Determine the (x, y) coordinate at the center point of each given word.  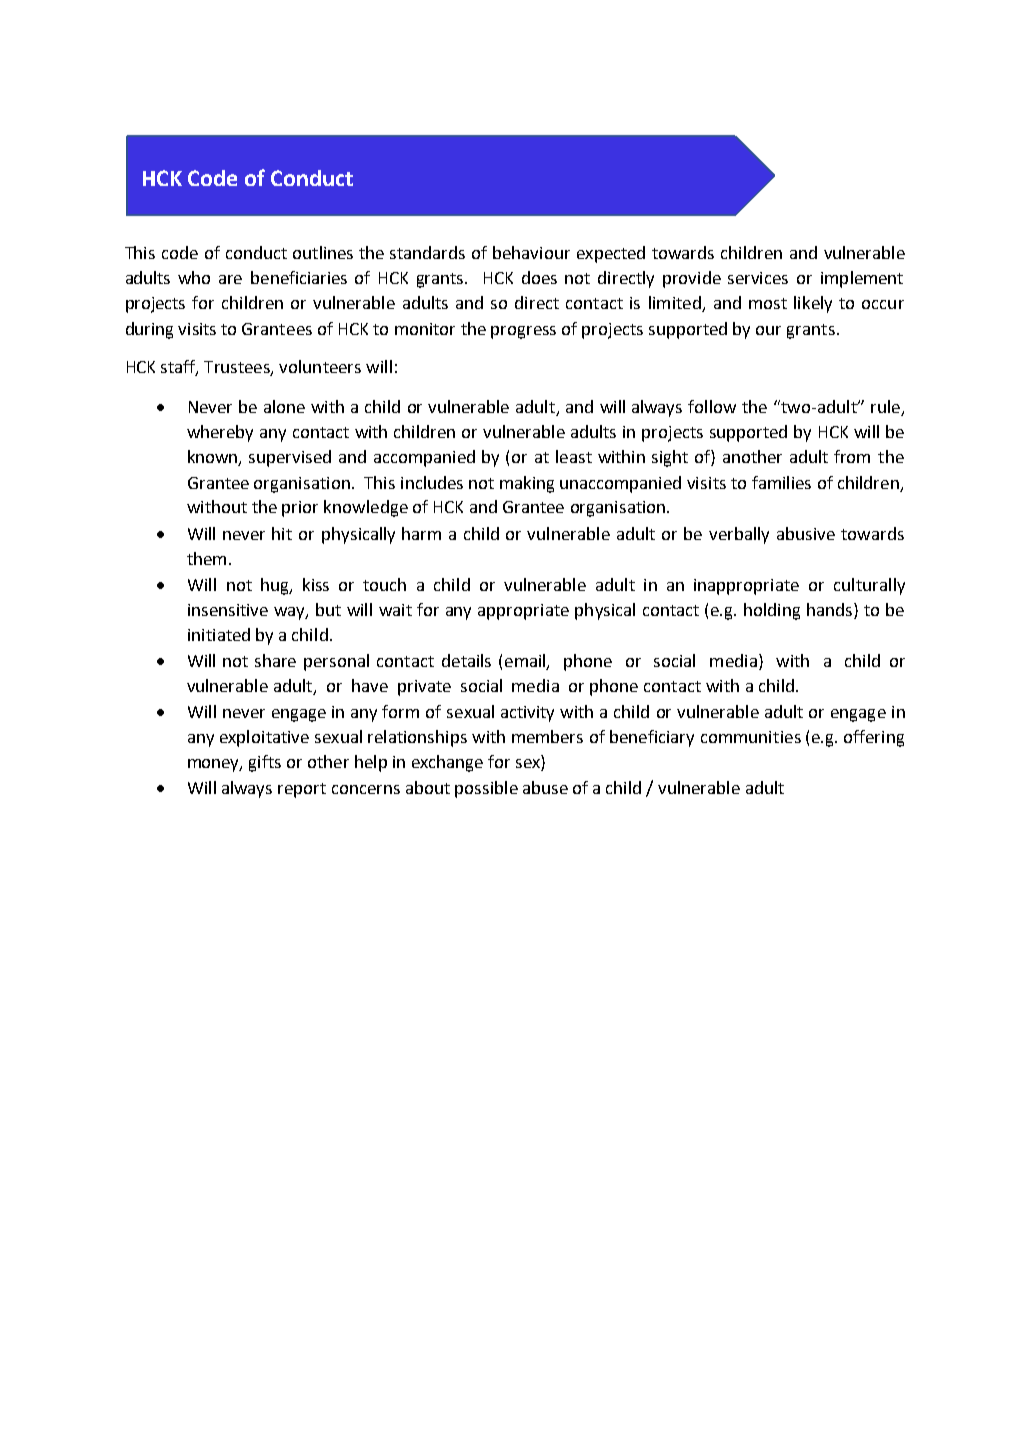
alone (284, 406)
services (758, 278)
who (194, 277)
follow (712, 406)
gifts (265, 763)
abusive (806, 533)
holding (772, 611)
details (466, 660)
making (527, 484)
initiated (219, 634)
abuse (545, 787)
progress (523, 332)
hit (282, 533)
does (539, 277)
